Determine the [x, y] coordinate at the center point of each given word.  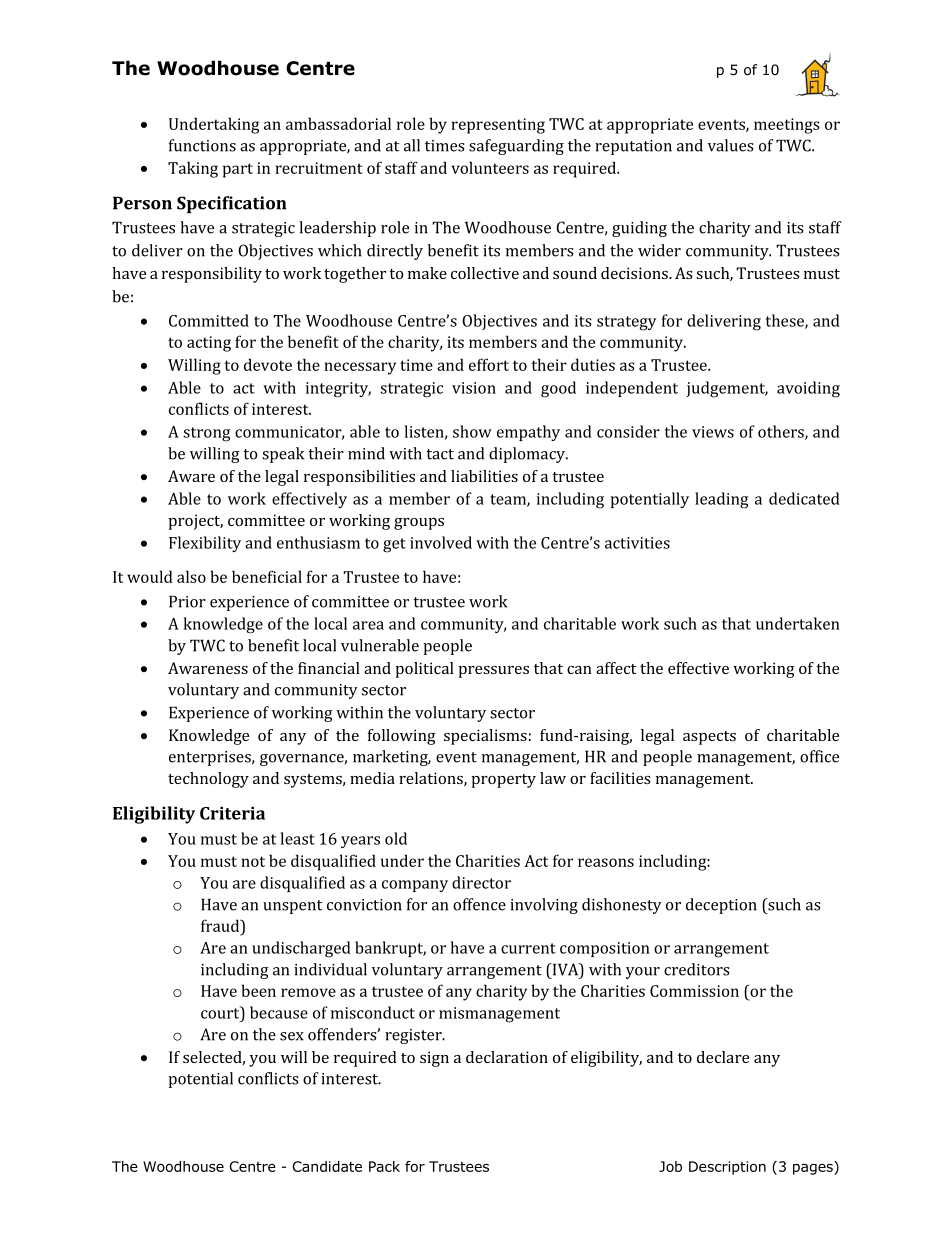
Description [727, 1168]
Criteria [232, 813]
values [730, 145]
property [504, 781]
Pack [384, 1166]
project [196, 522]
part [238, 170]
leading [721, 500]
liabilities [484, 476]
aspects [709, 738]
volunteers [490, 167]
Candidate [327, 1166]
